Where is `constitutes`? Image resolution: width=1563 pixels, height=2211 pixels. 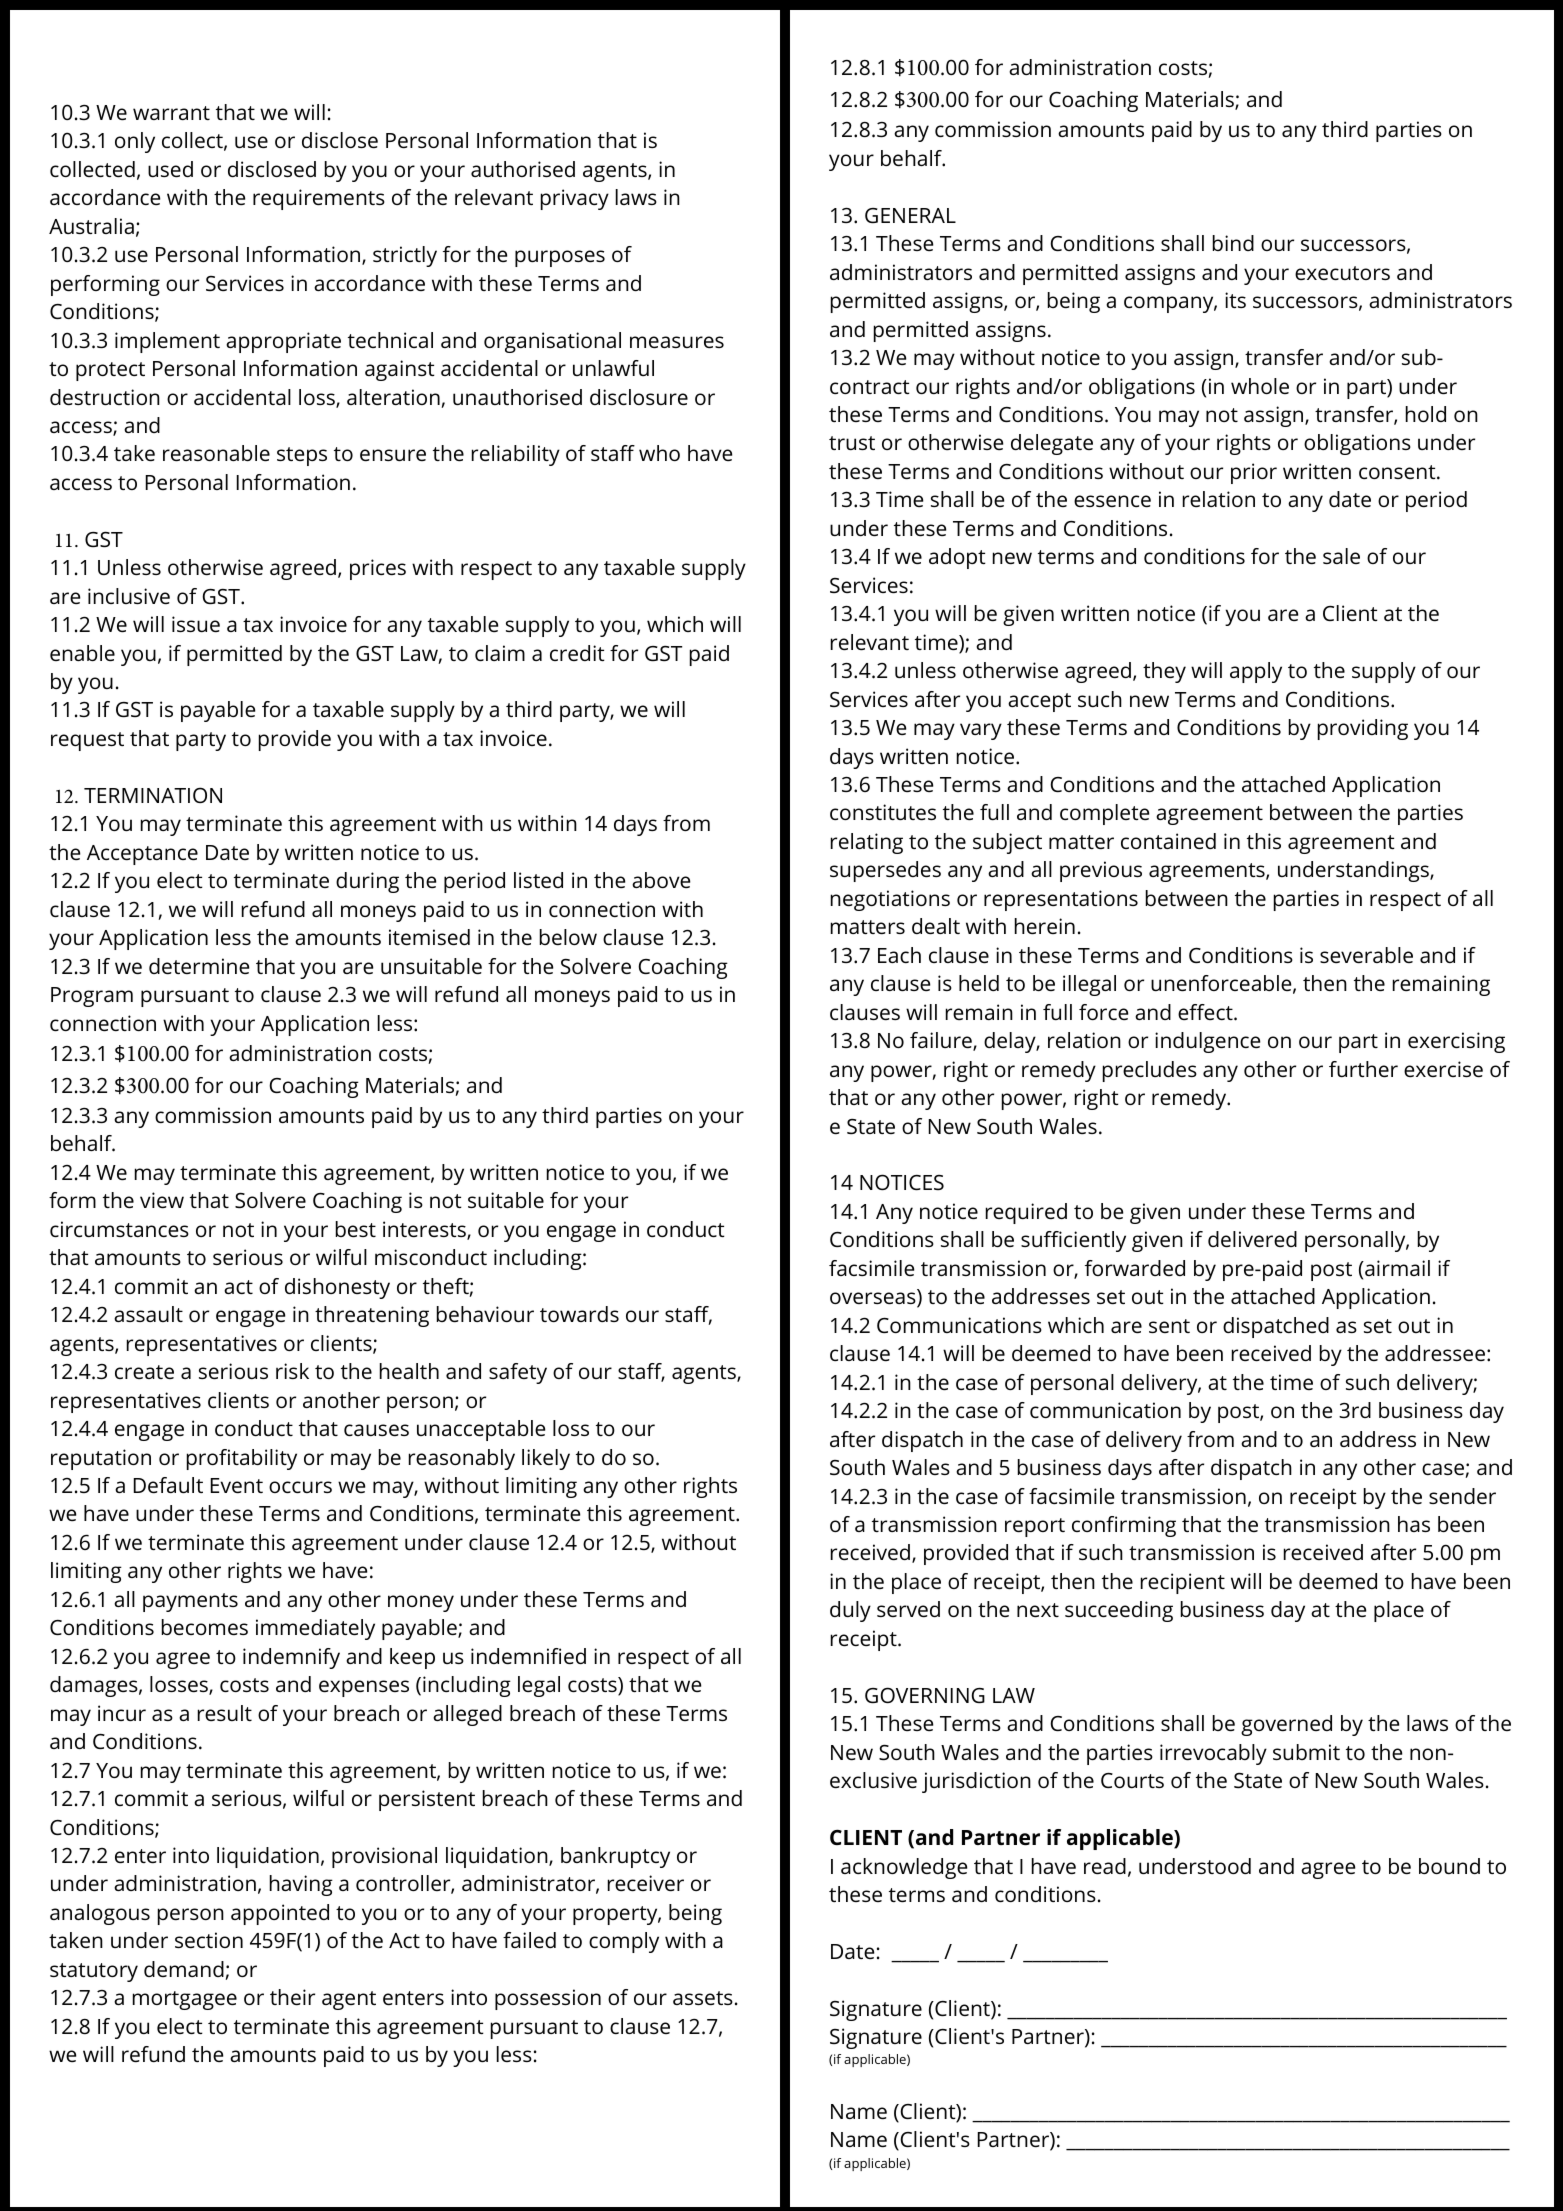
constitutes is located at coordinates (883, 812).
